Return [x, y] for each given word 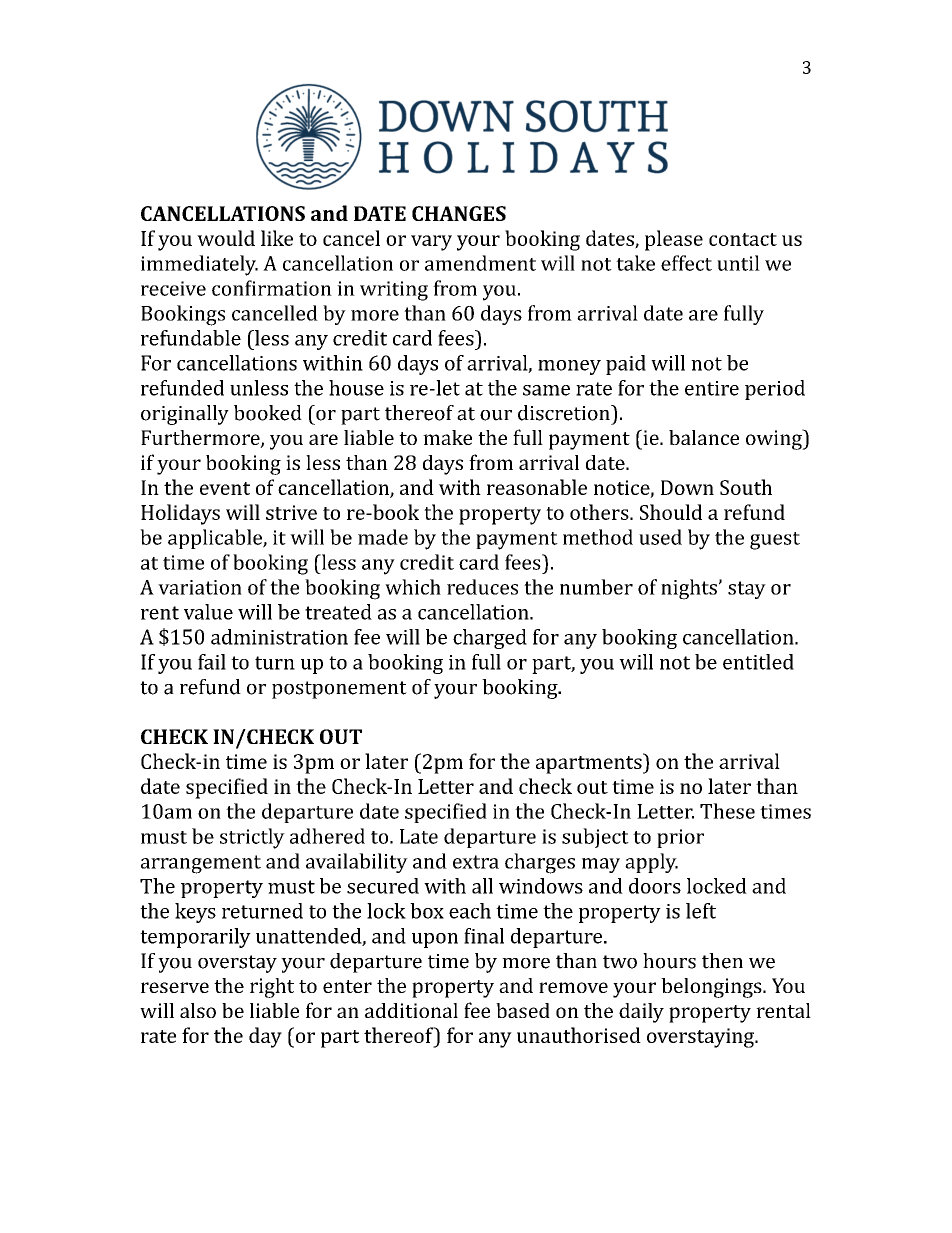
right [272, 988]
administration [279, 637]
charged [490, 639]
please [674, 240]
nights [689, 589]
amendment [480, 263]
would [226, 238]
